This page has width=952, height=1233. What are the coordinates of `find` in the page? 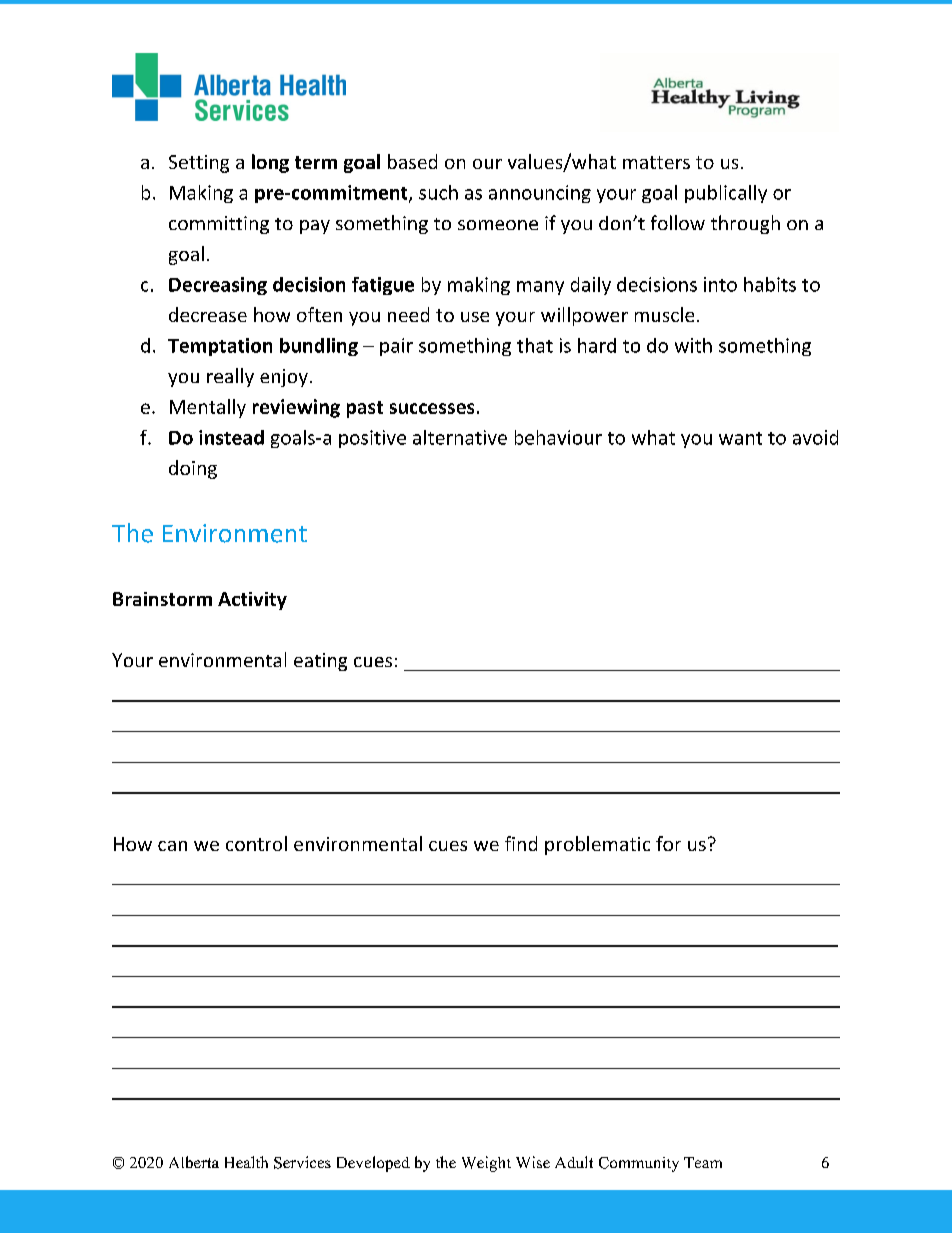 It's located at (521, 843).
